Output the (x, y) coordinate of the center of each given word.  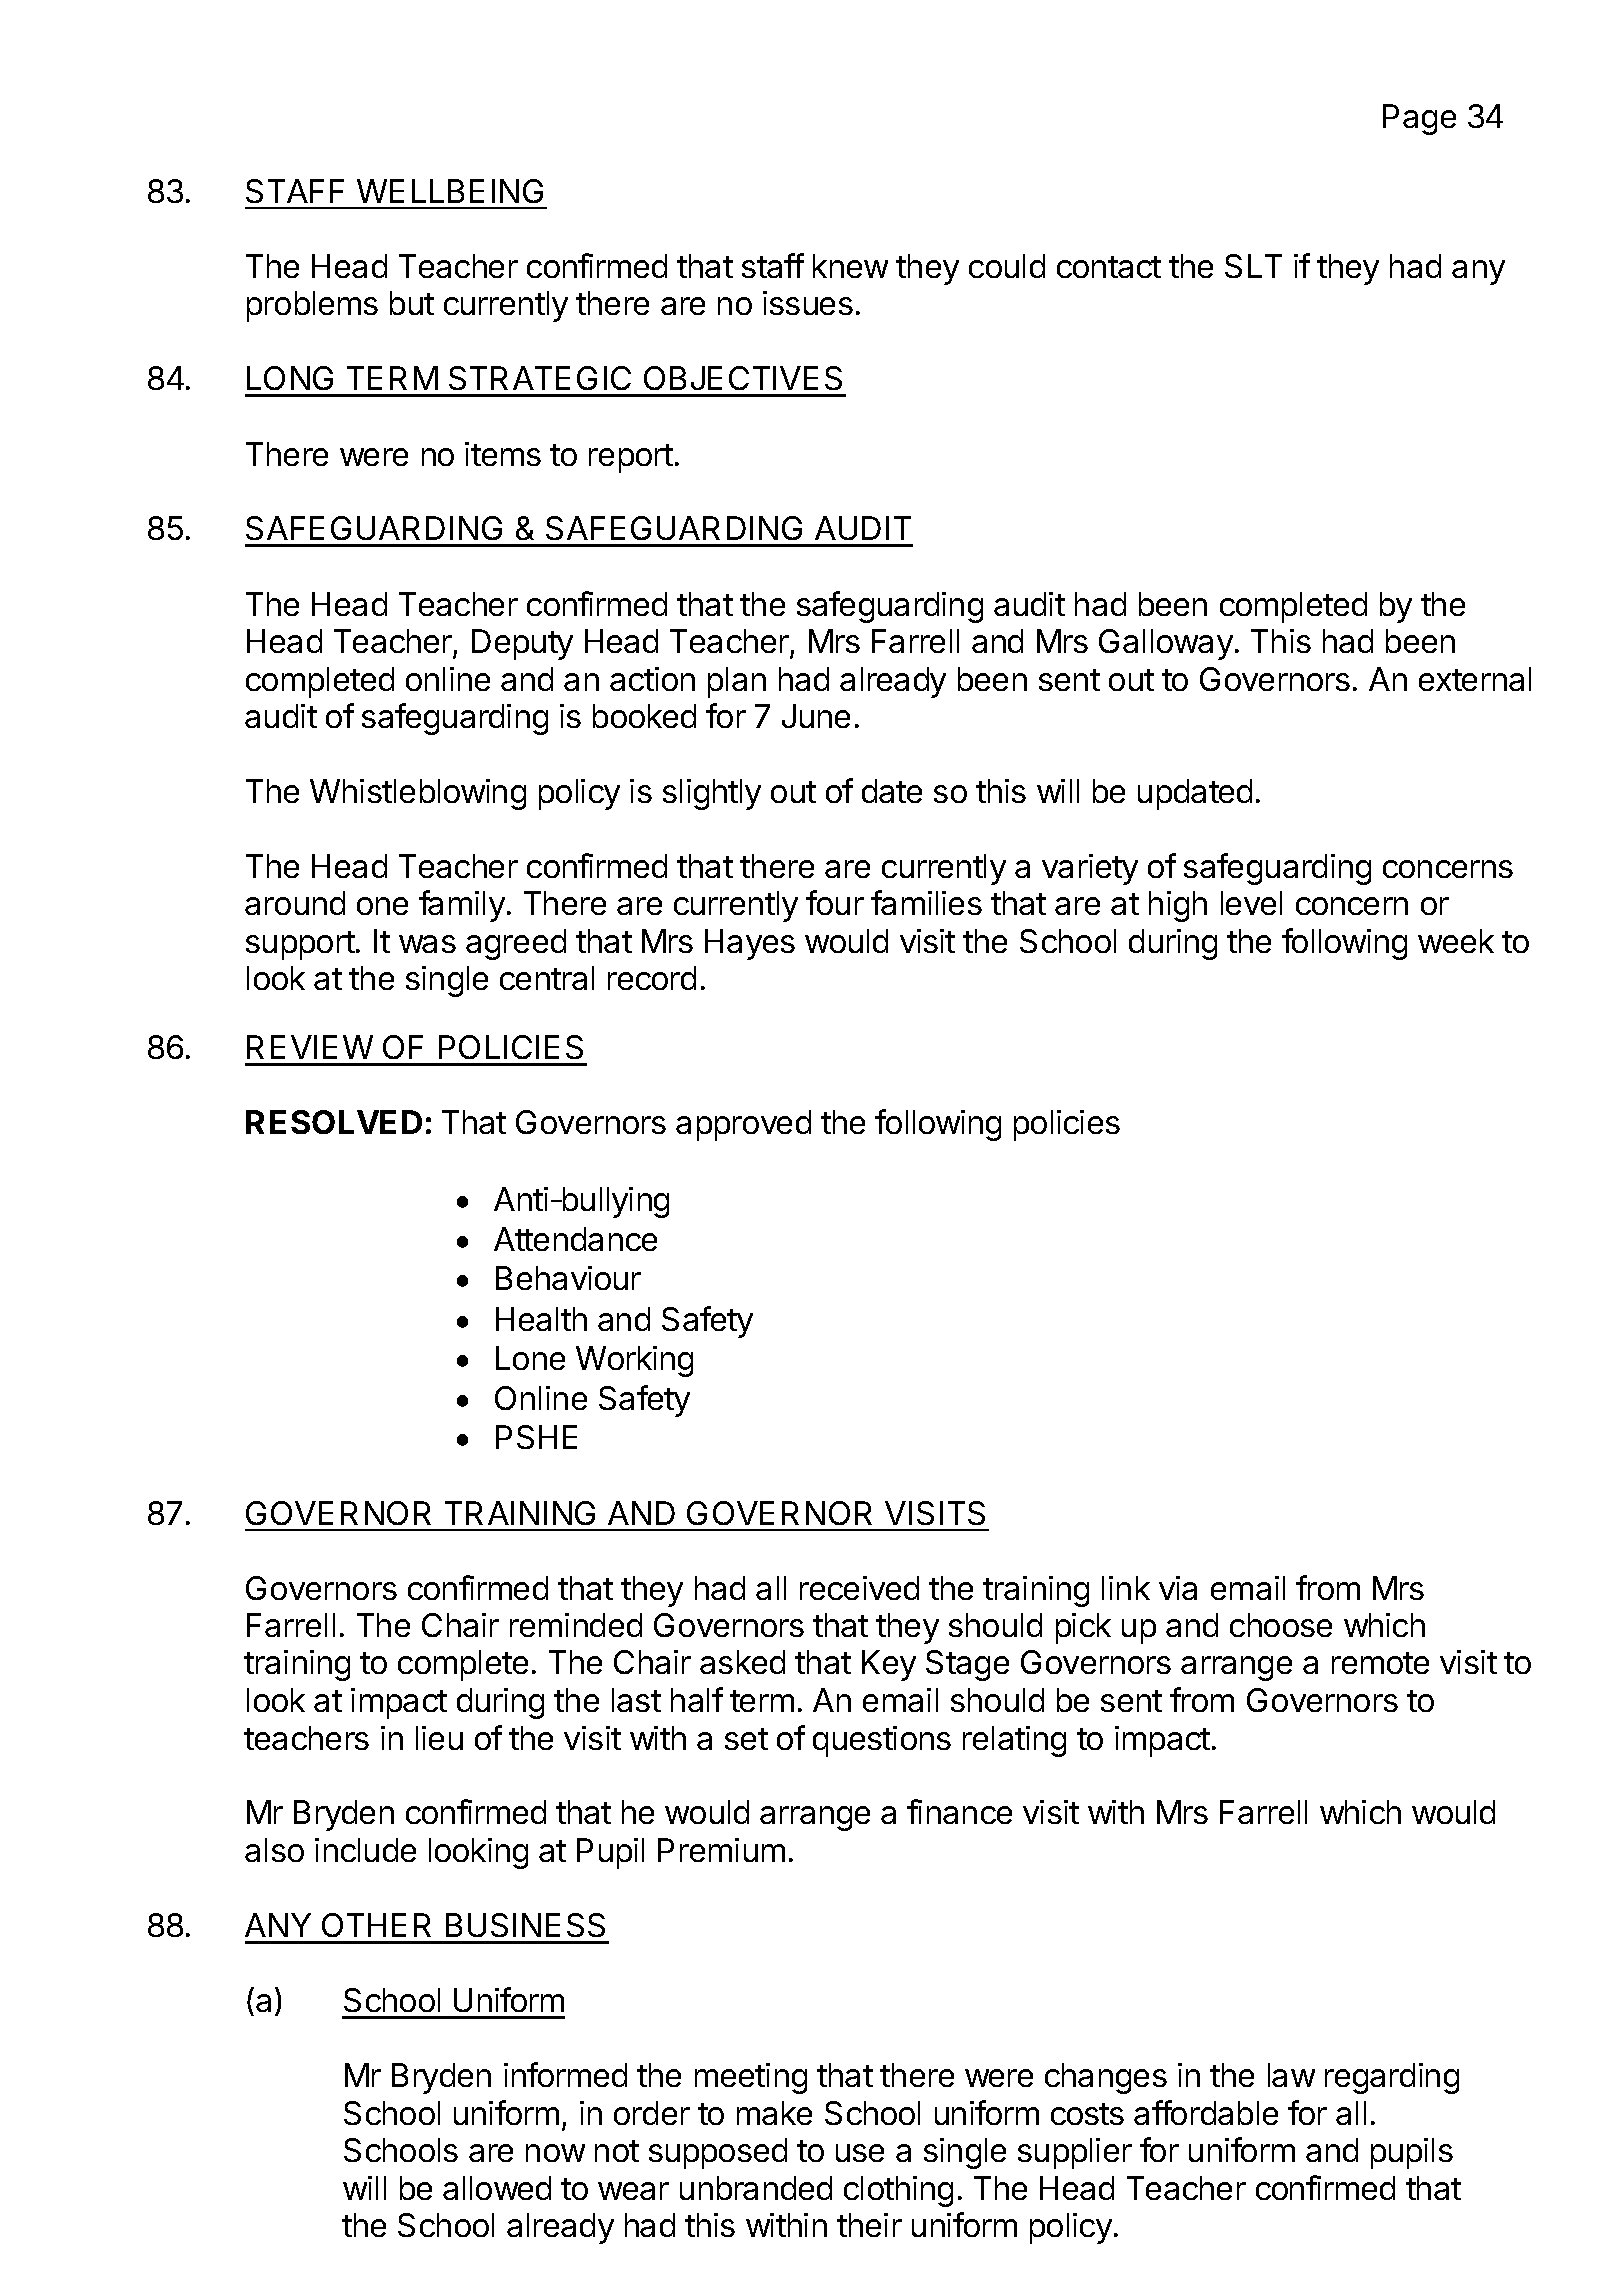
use (860, 2153)
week (1456, 941)
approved (743, 1125)
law (1291, 2075)
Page (1419, 119)
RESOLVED (334, 1122)
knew (850, 266)
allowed (497, 2188)
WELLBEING (450, 191)
